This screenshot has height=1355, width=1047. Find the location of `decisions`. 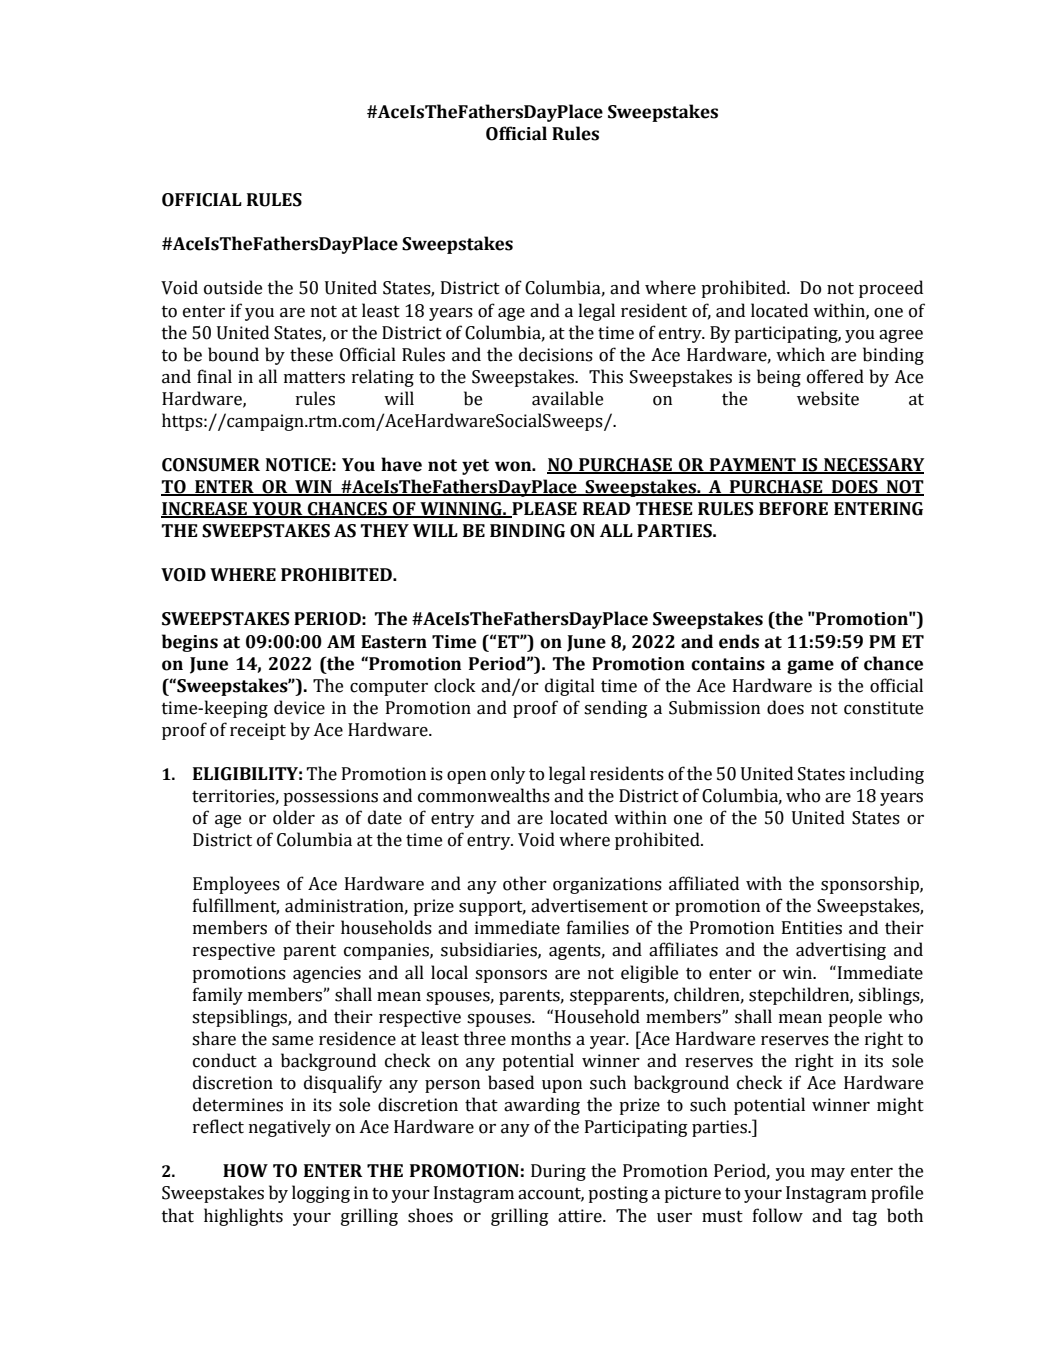

decisions is located at coordinates (556, 354).
